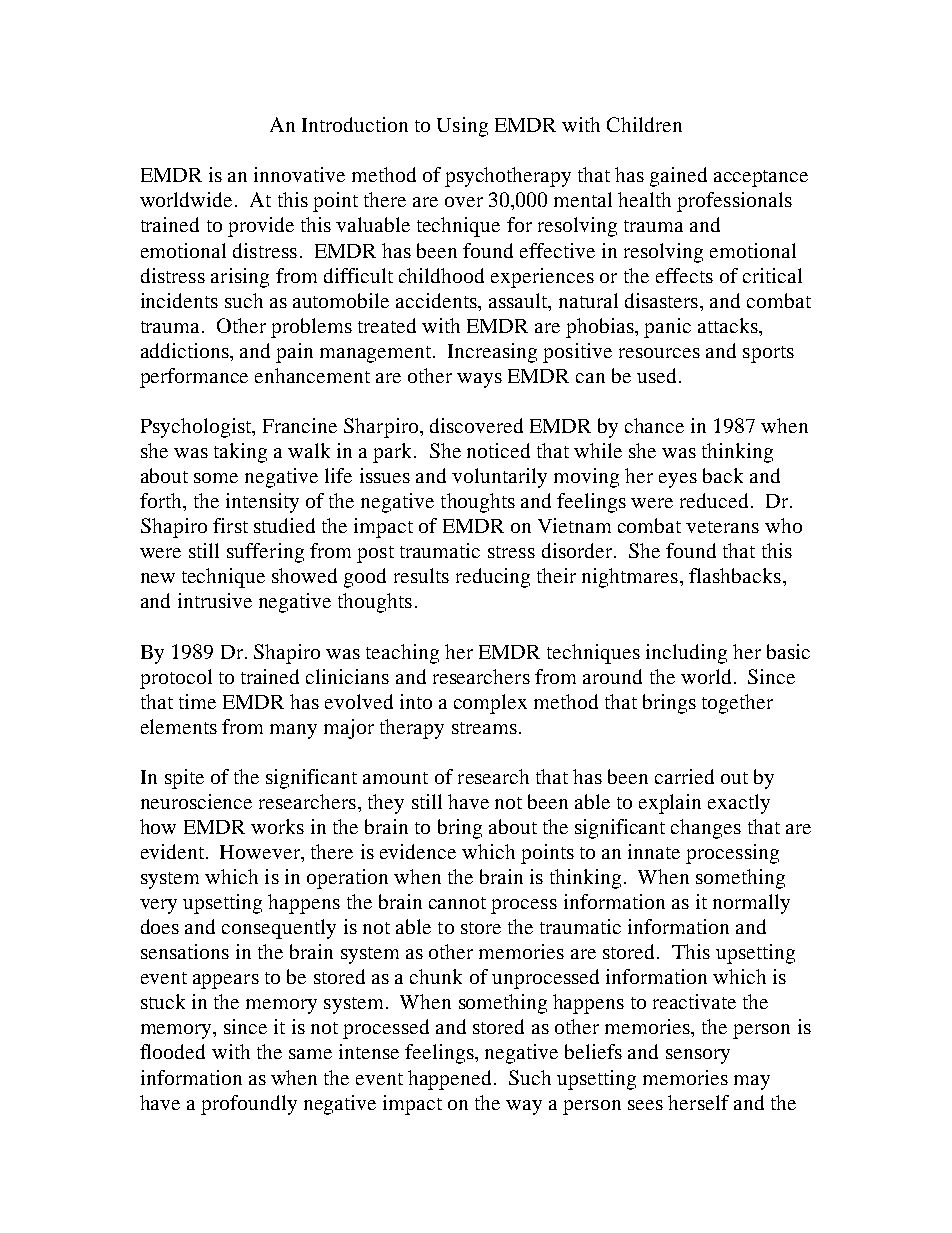  I want to click on taking, so click(240, 453).
